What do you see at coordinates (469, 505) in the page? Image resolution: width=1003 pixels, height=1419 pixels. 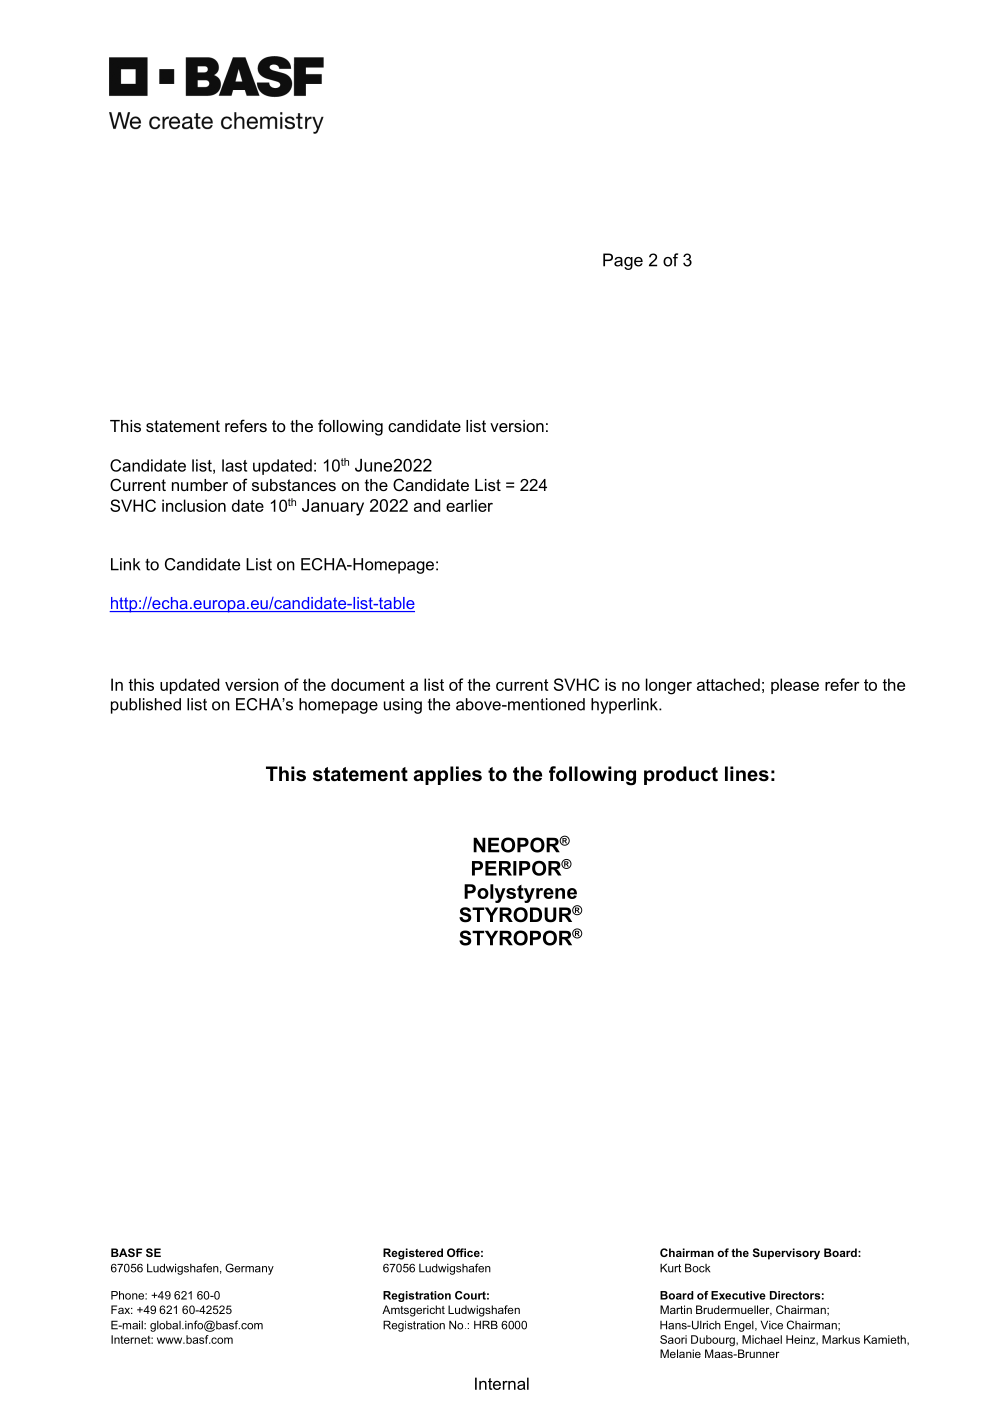 I see `earlier` at bounding box center [469, 505].
